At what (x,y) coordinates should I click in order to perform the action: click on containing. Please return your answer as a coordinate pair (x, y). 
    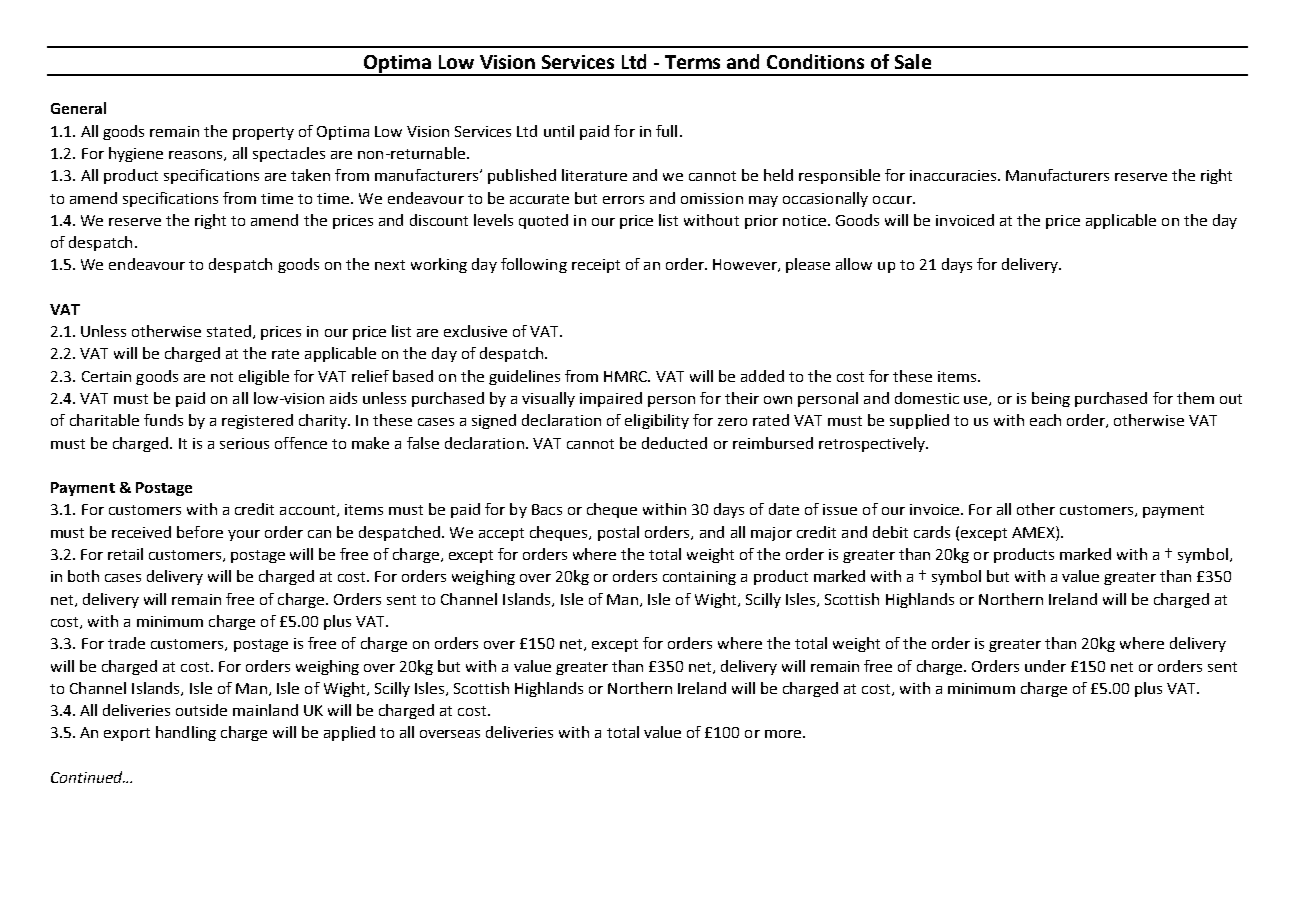
    Looking at the image, I should click on (699, 578).
